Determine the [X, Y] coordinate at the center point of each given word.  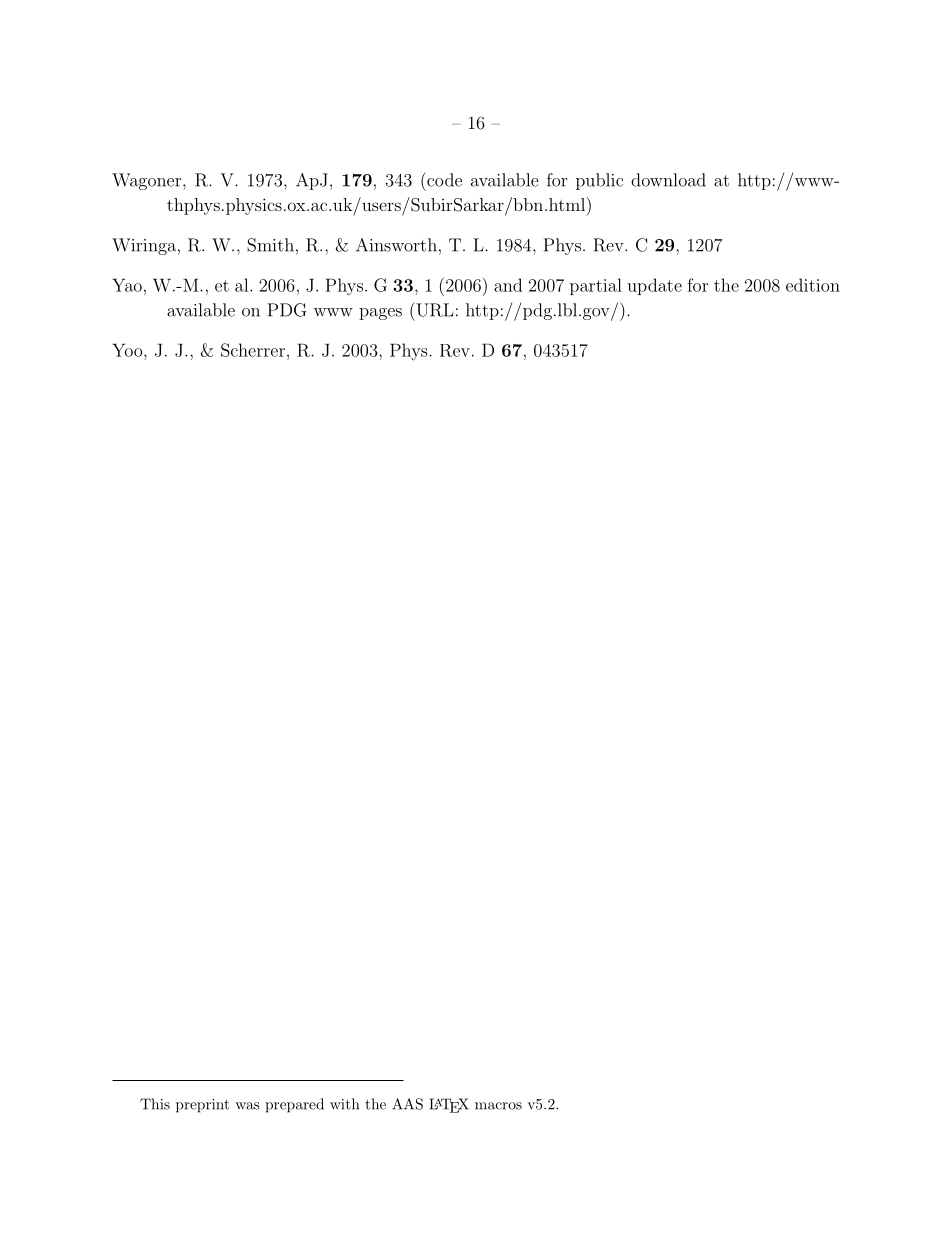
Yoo [128, 350]
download [668, 180]
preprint [202, 1106]
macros [498, 1106]
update [654, 286]
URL [434, 309]
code [443, 179]
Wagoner [148, 181]
